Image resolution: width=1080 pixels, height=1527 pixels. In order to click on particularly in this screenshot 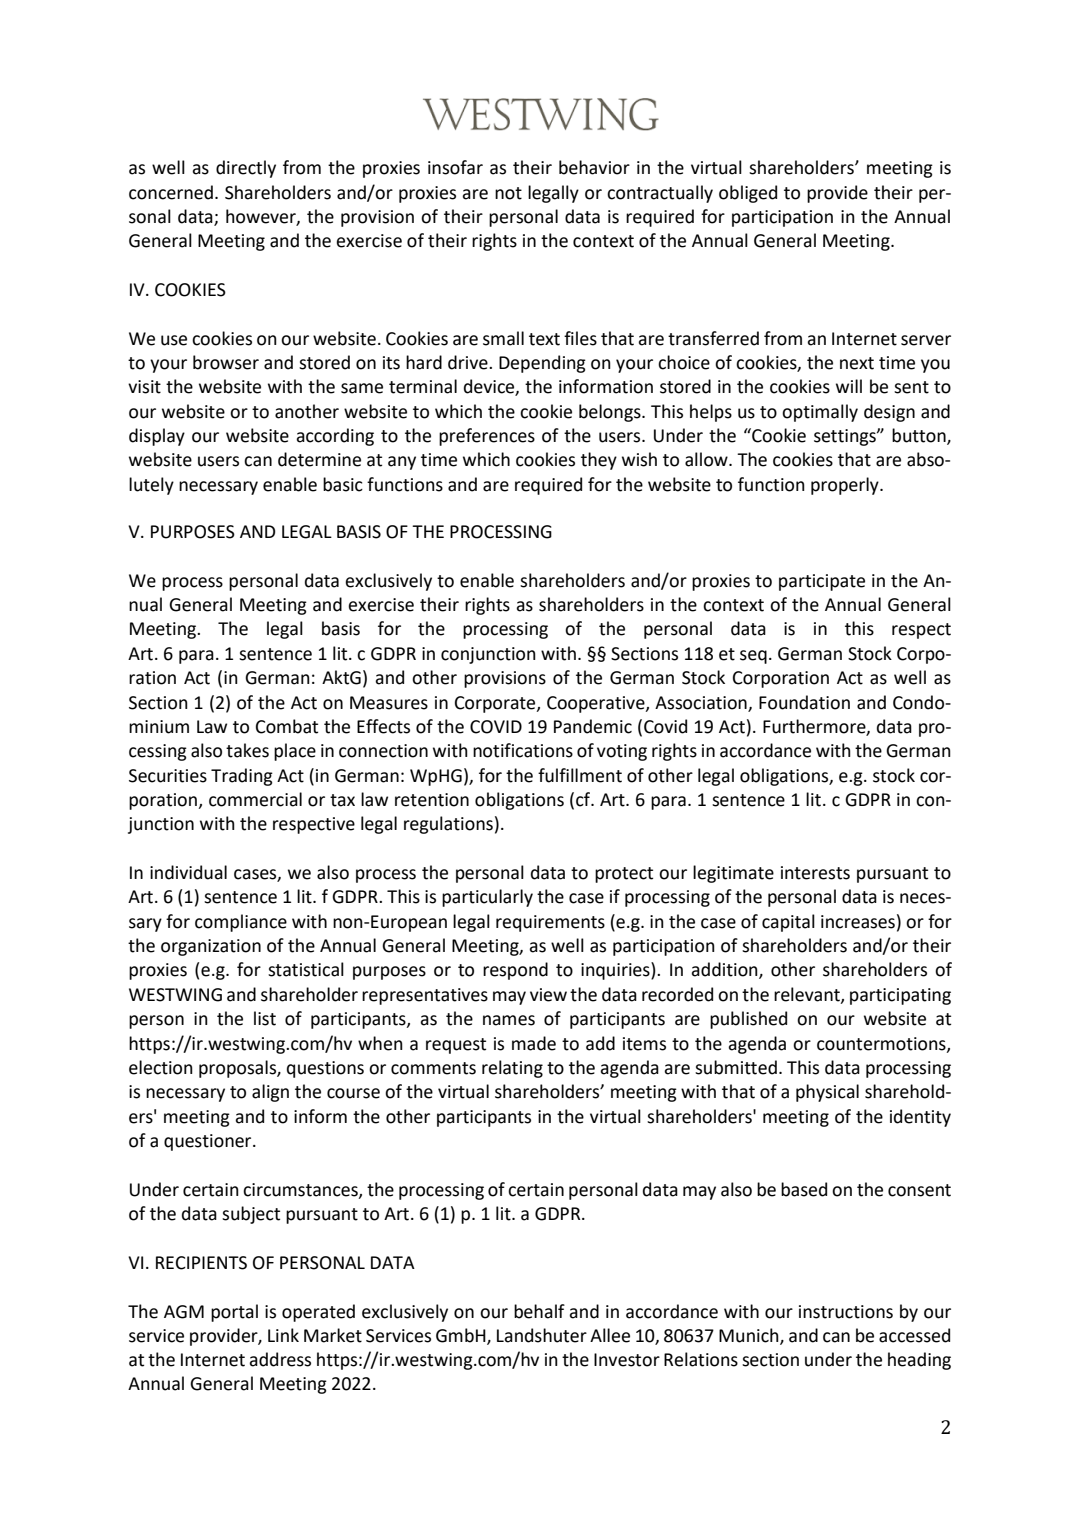, I will do `click(487, 898)`.
